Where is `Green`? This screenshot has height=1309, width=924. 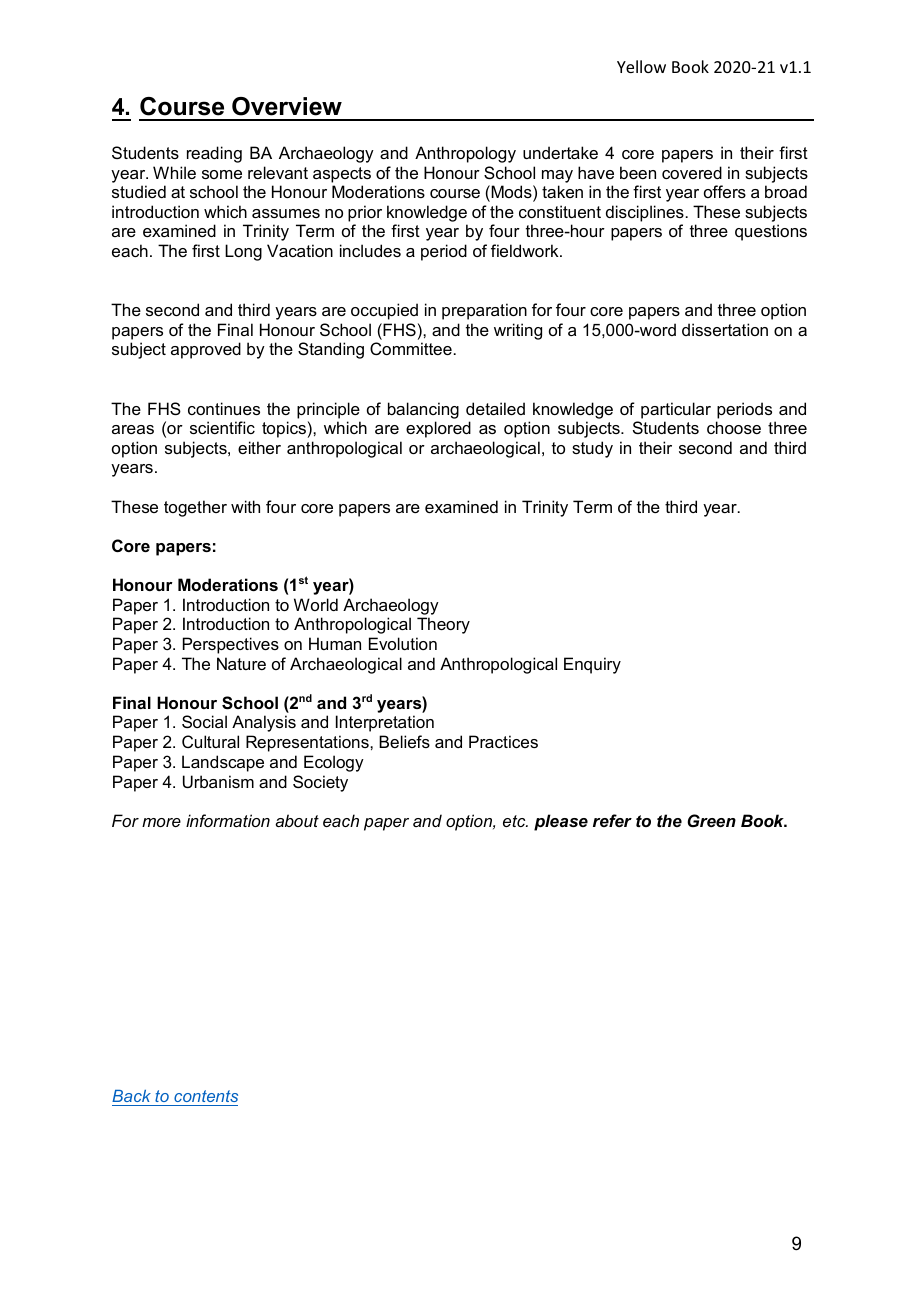
Green is located at coordinates (711, 820).
